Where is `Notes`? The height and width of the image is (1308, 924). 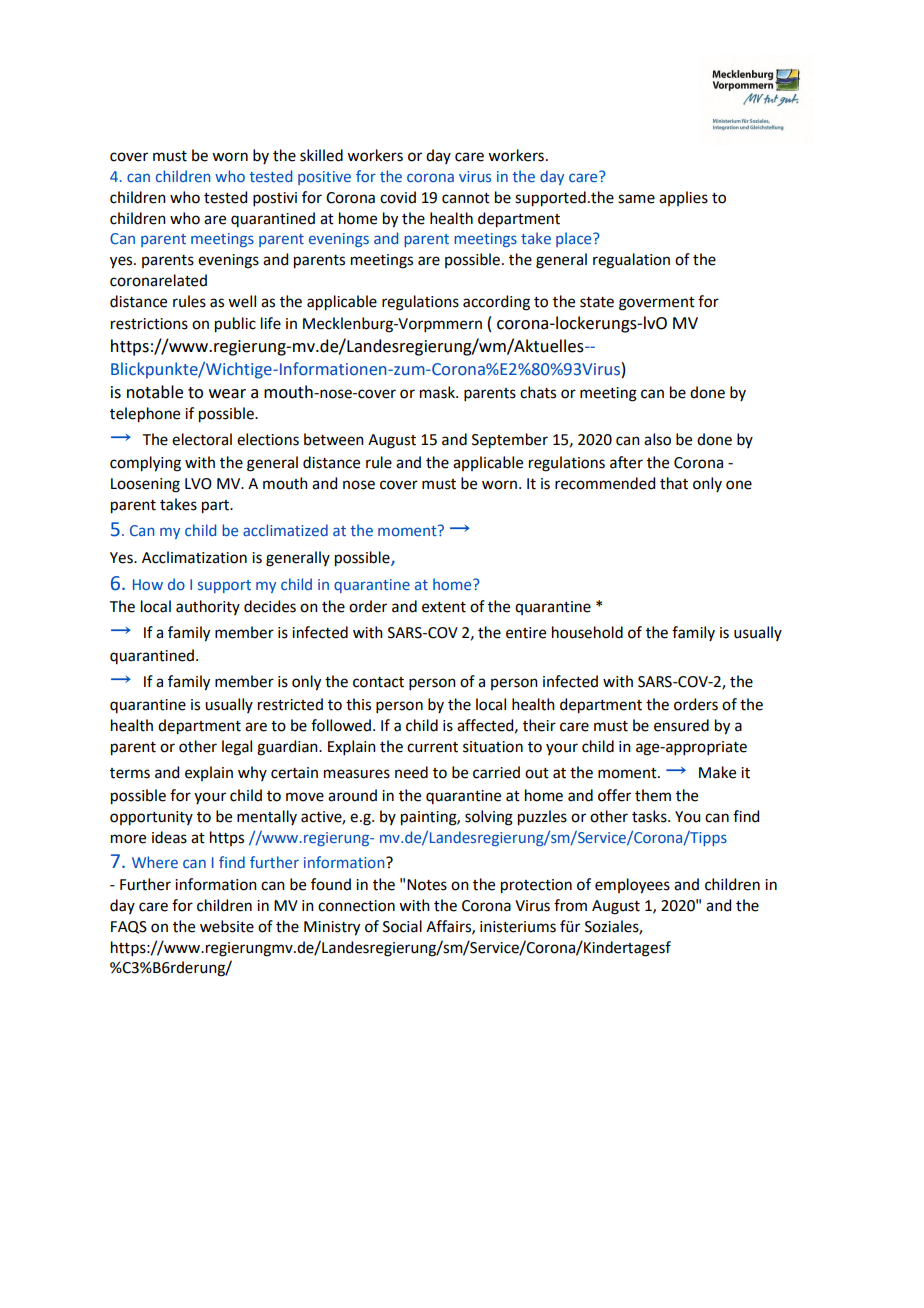 Notes is located at coordinates (427, 885).
